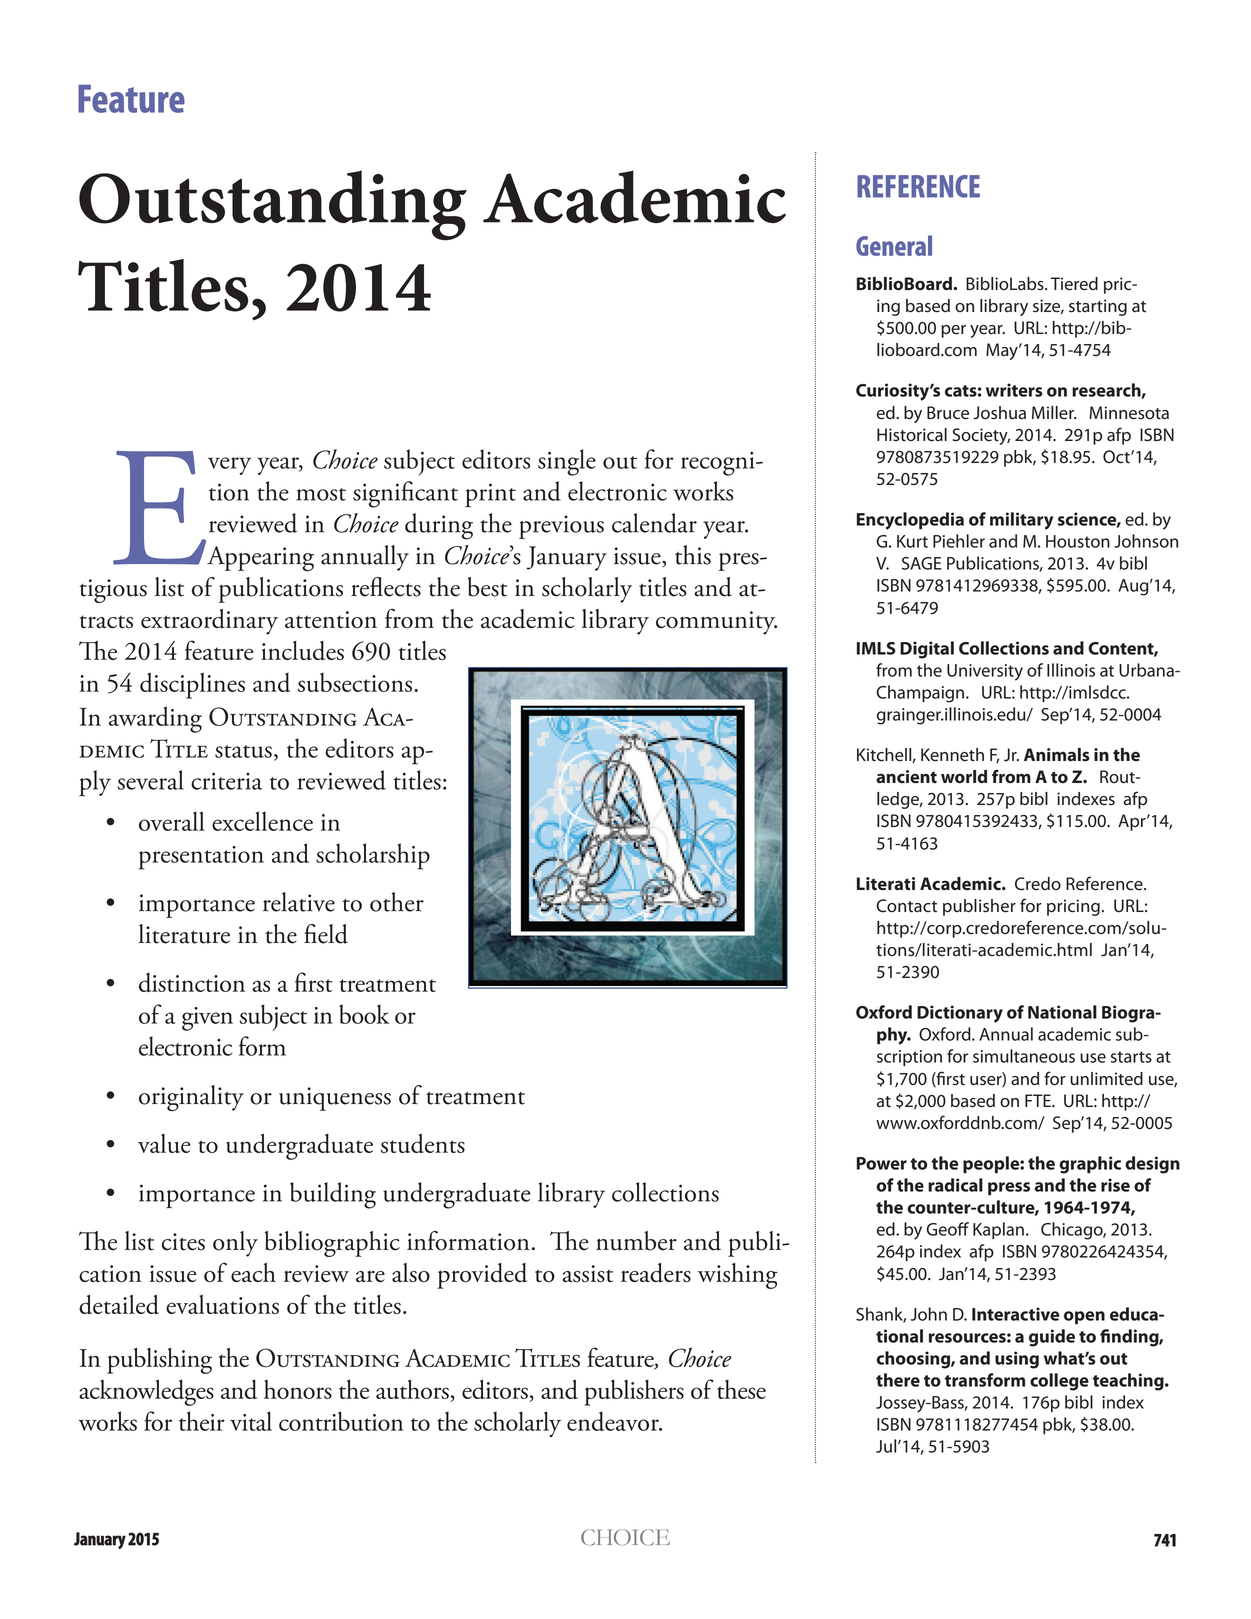 The height and width of the page is (1619, 1251). Describe the element at coordinates (894, 245) in the page. I see `General` at that location.
